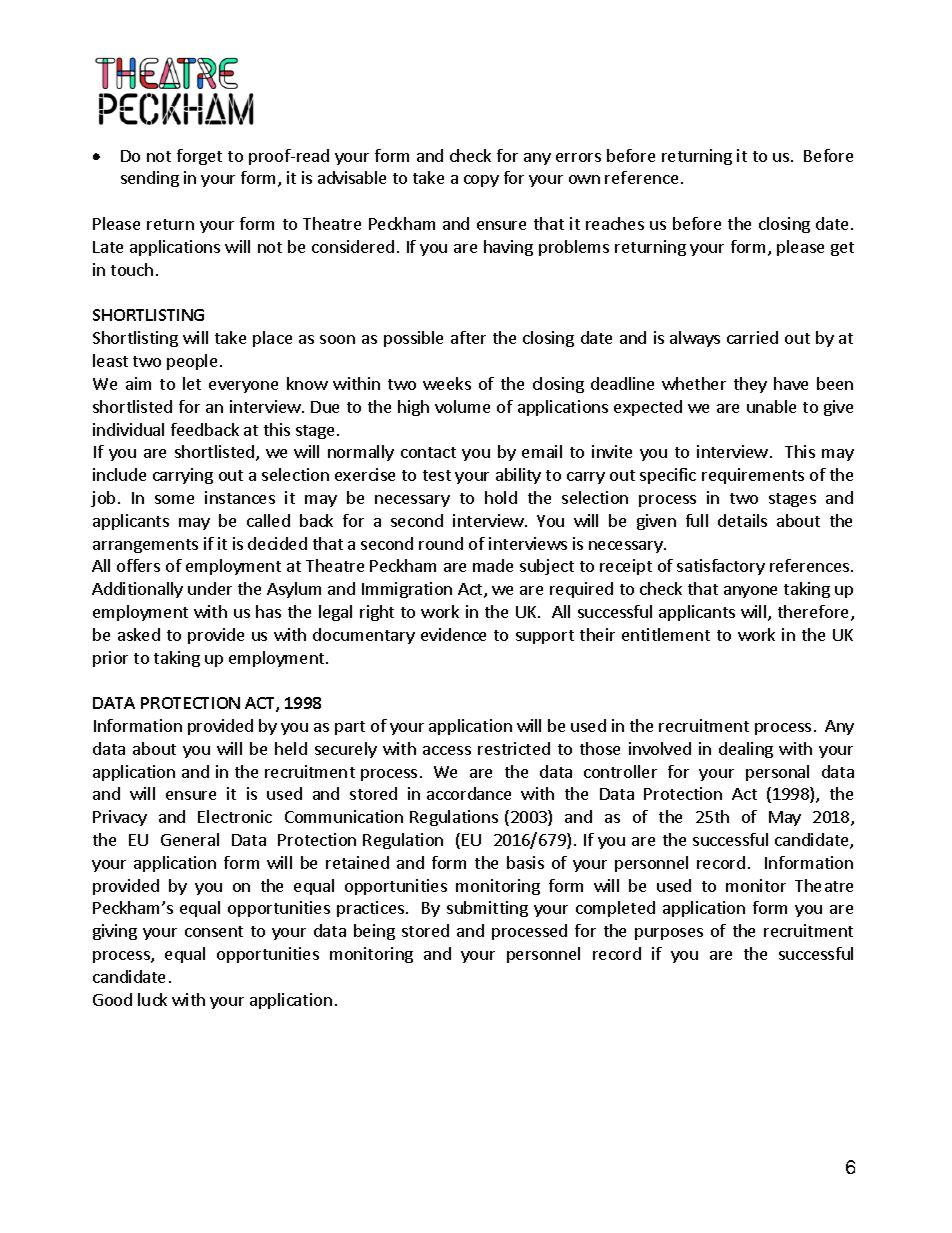 This page has width=952, height=1233. What do you see at coordinates (152, 999) in the page?
I see `luck` at bounding box center [152, 999].
